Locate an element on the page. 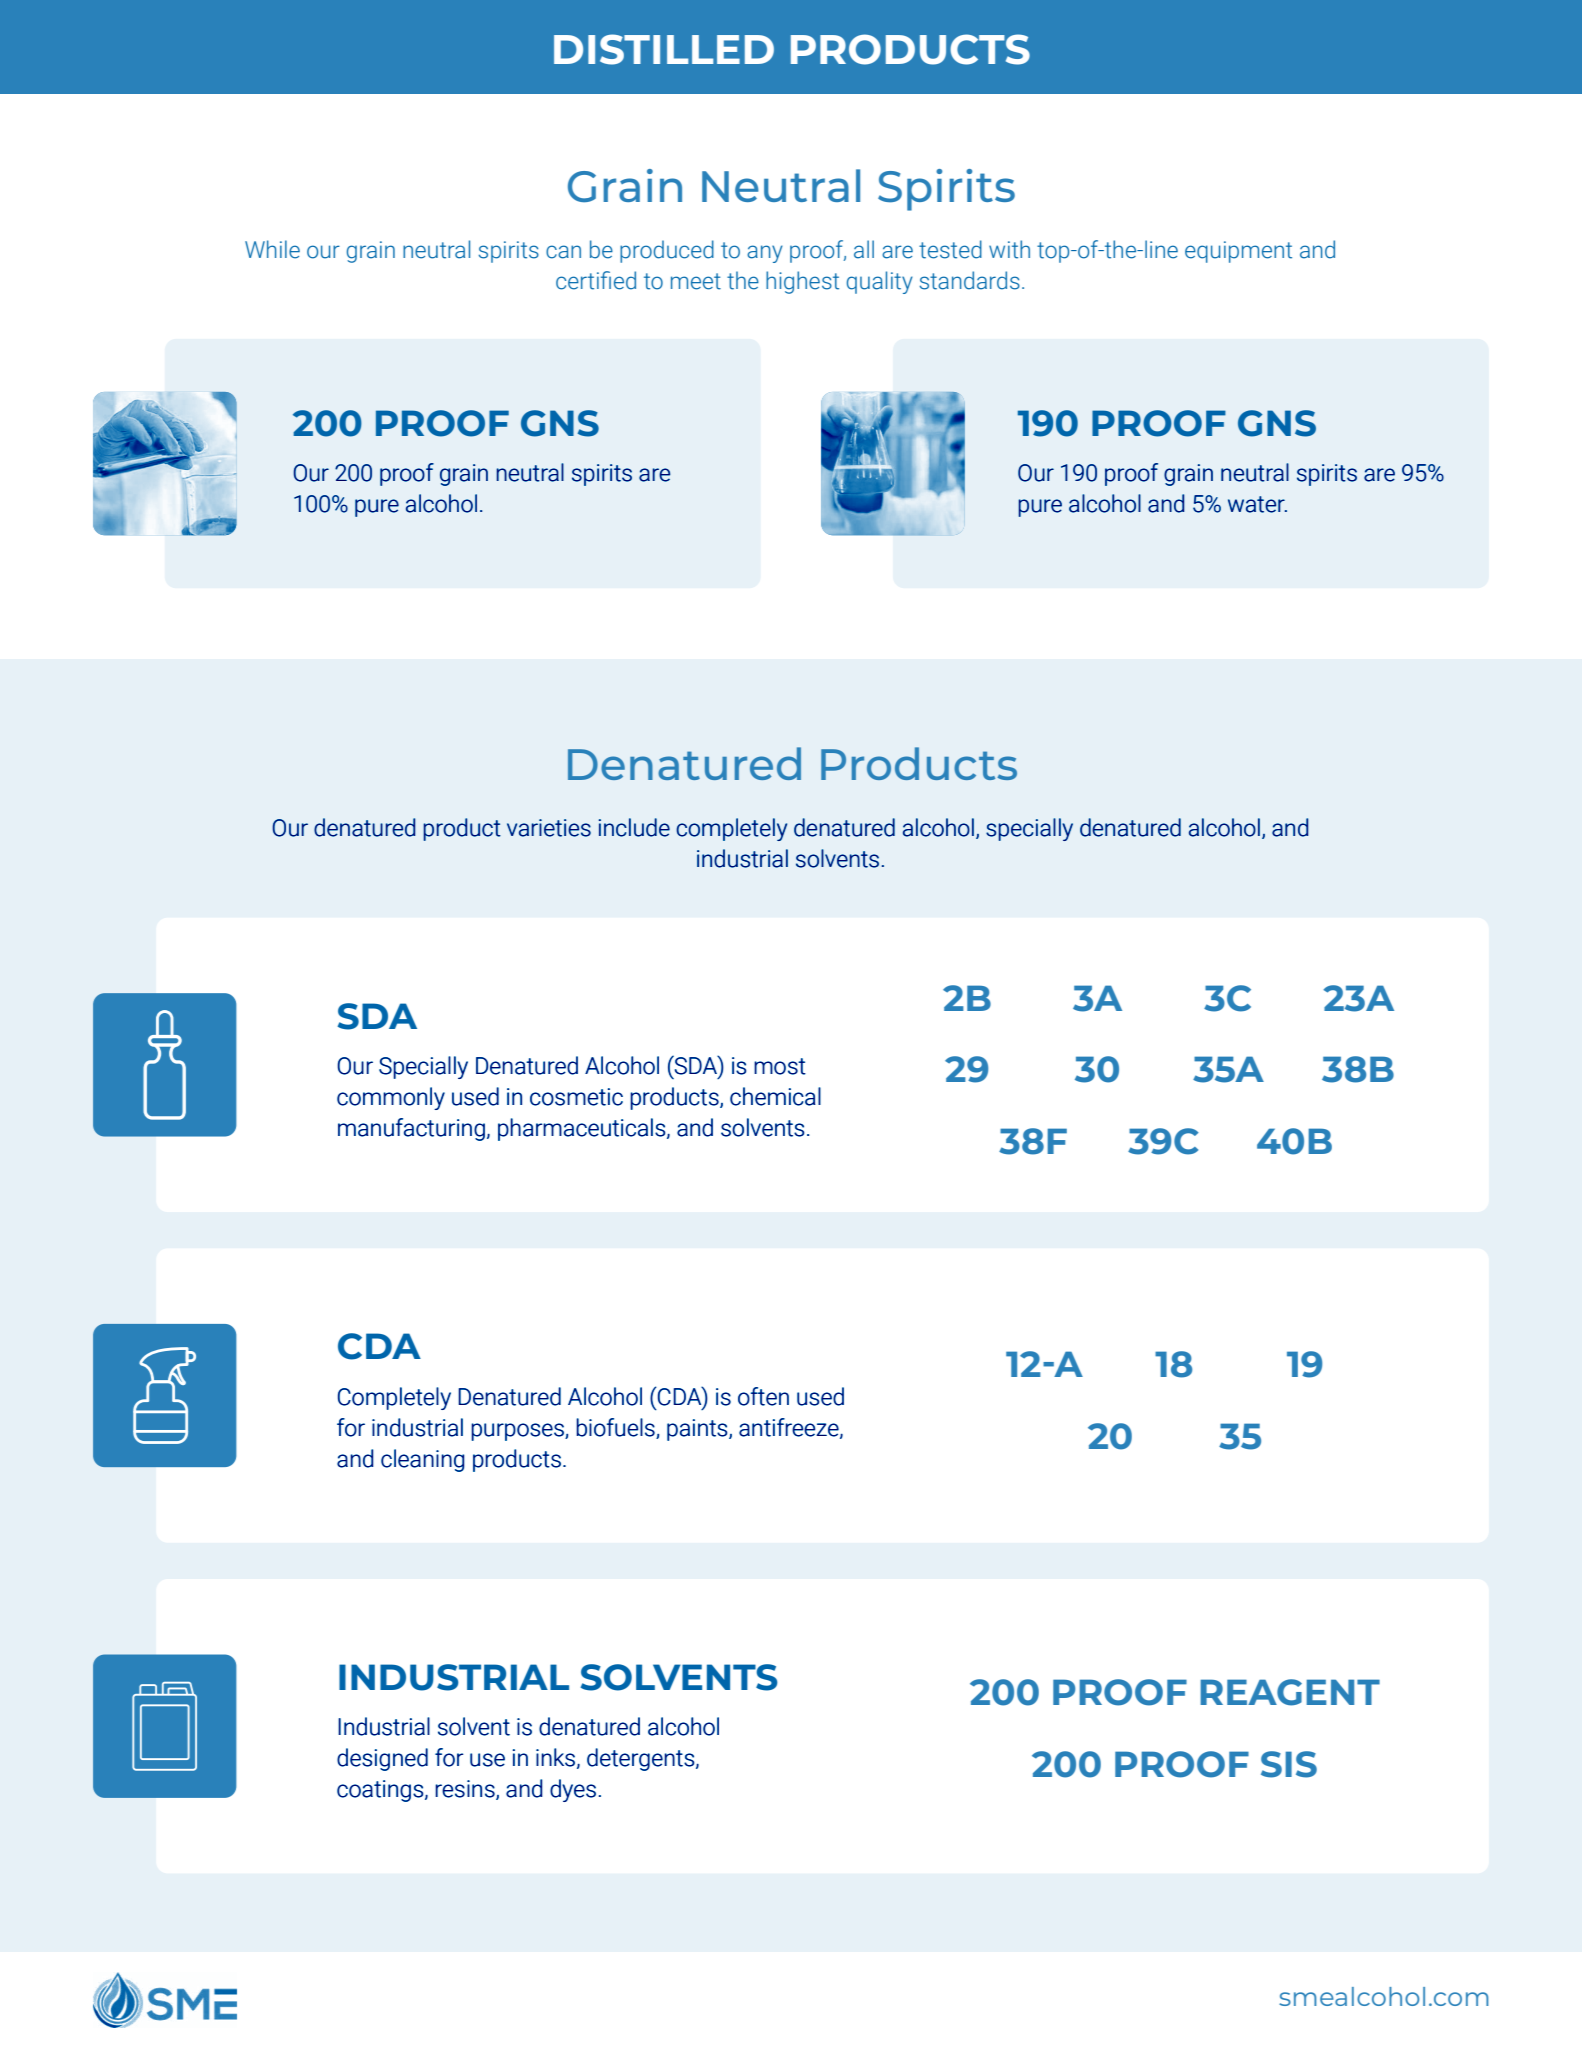 This image has width=1582, height=2048. equipment is located at coordinates (1238, 252).
